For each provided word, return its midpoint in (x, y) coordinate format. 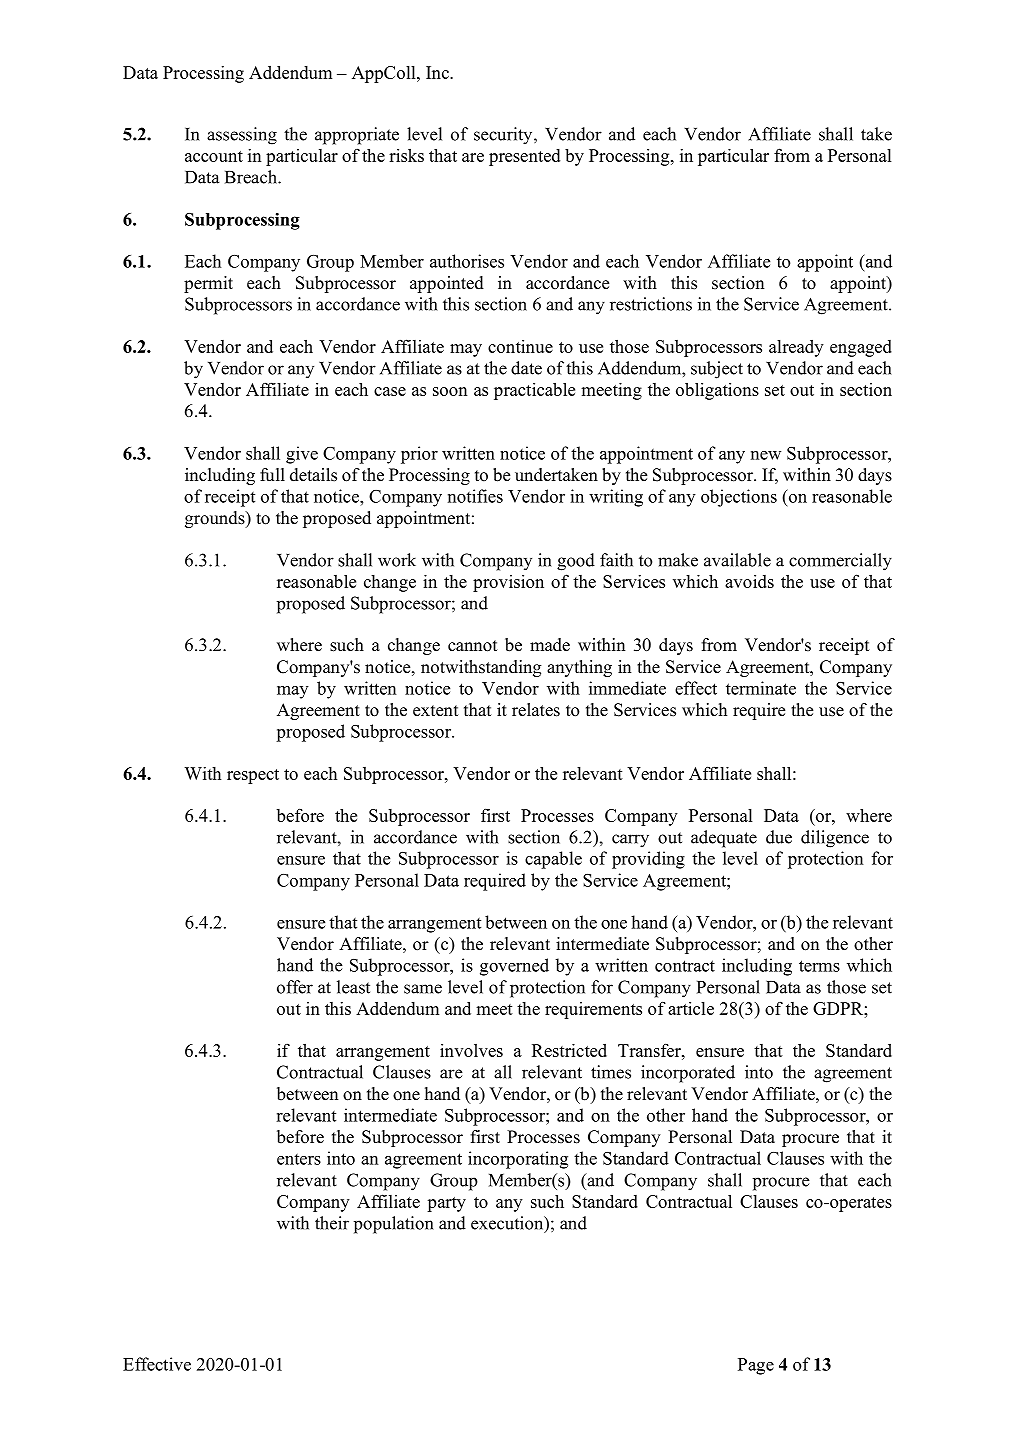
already (796, 348)
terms (819, 966)
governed (514, 967)
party (446, 1204)
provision (508, 583)
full (272, 474)
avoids (749, 581)
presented (524, 157)
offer (295, 987)
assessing (242, 136)
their (332, 1223)
